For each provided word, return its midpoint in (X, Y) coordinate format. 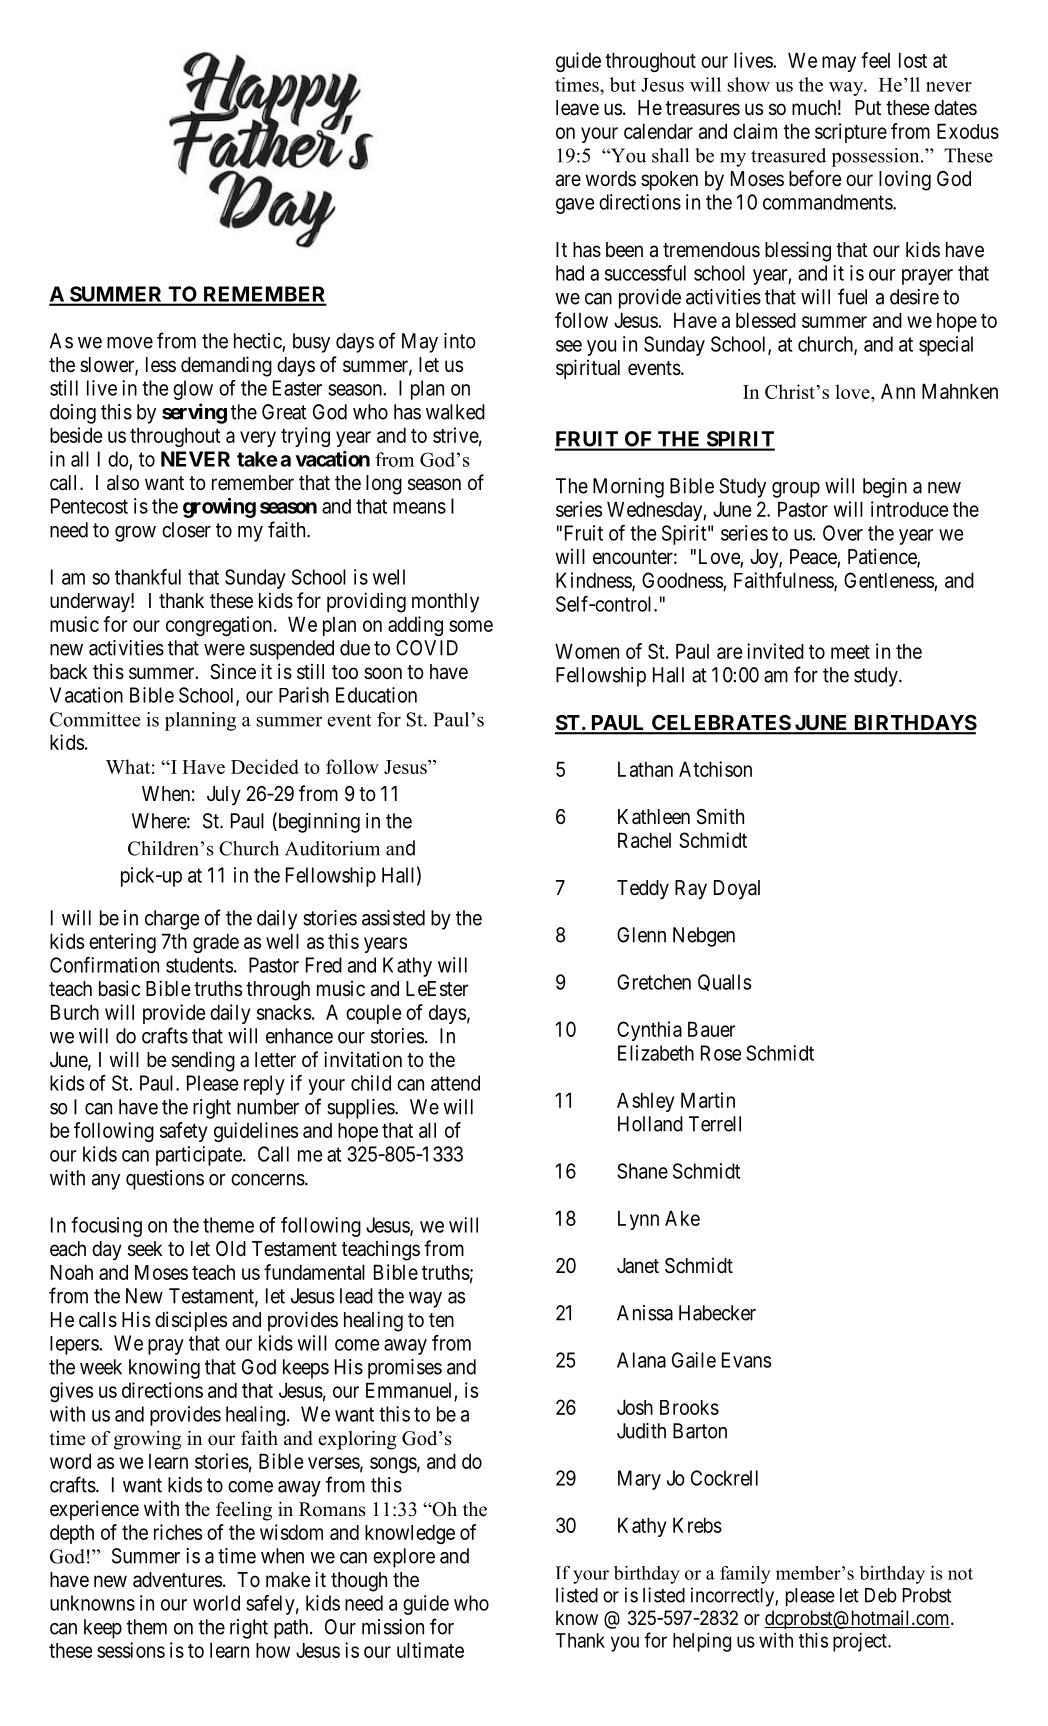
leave (577, 107)
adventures (177, 1580)
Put (868, 107)
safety (184, 1132)
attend (455, 1083)
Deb (881, 1595)
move (130, 343)
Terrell (715, 1124)
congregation (220, 626)
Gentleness (889, 580)
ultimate (430, 1650)
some (471, 626)
